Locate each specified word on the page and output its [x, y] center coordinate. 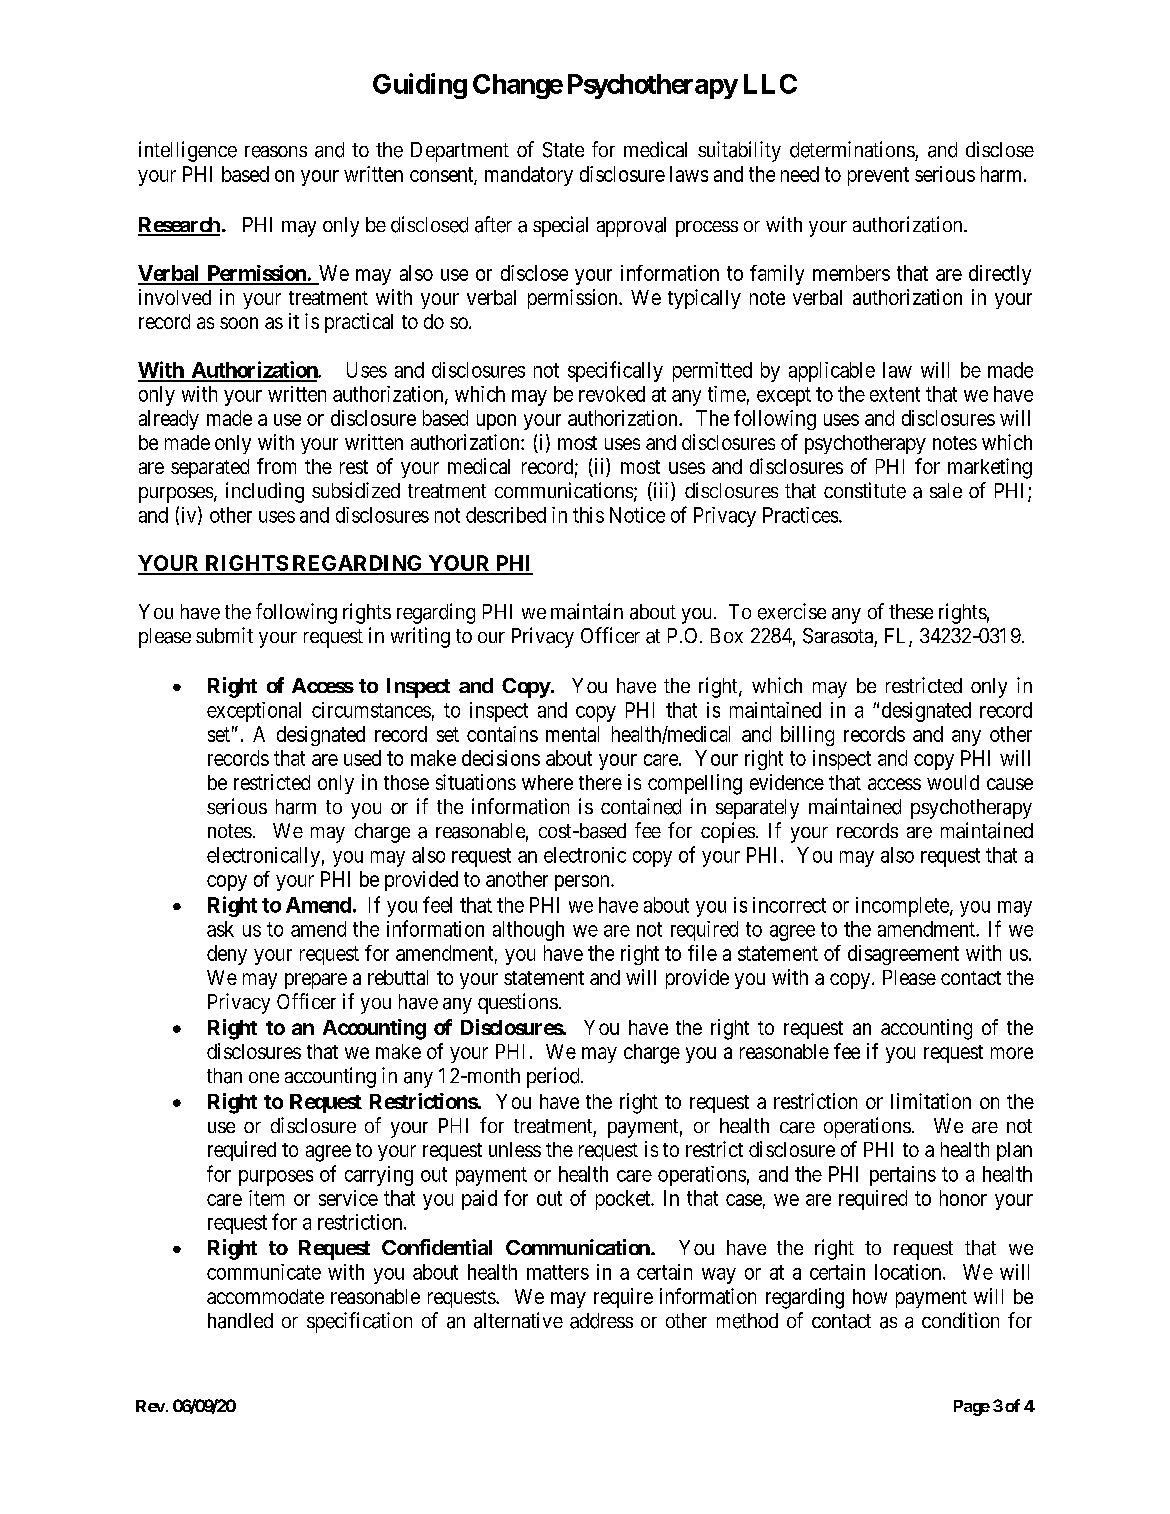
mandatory [529, 176]
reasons [276, 152]
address [601, 1321]
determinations [852, 149]
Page [972, 1408]
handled [240, 1321]
